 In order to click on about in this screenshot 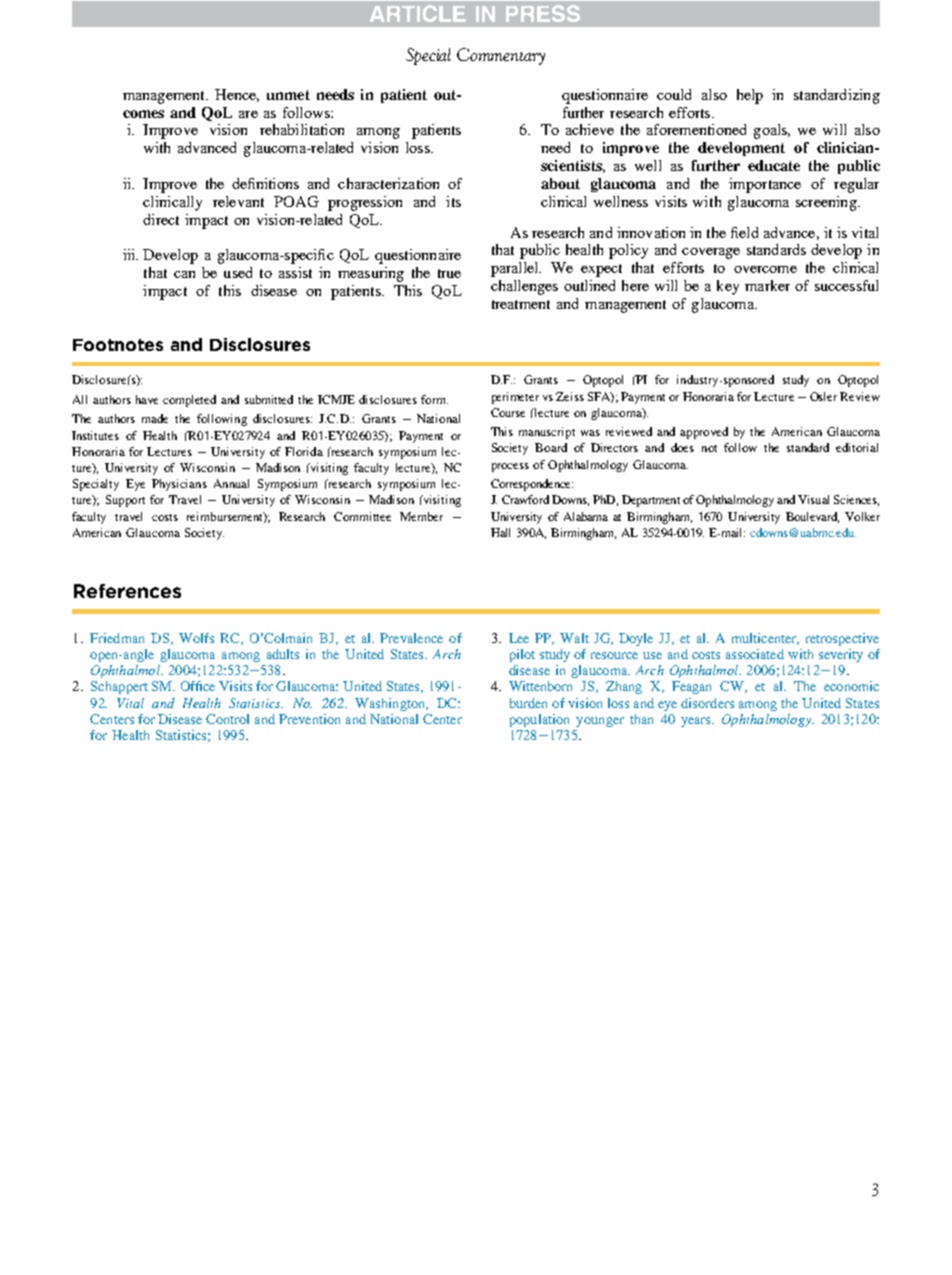, I will do `click(560, 183)`.
